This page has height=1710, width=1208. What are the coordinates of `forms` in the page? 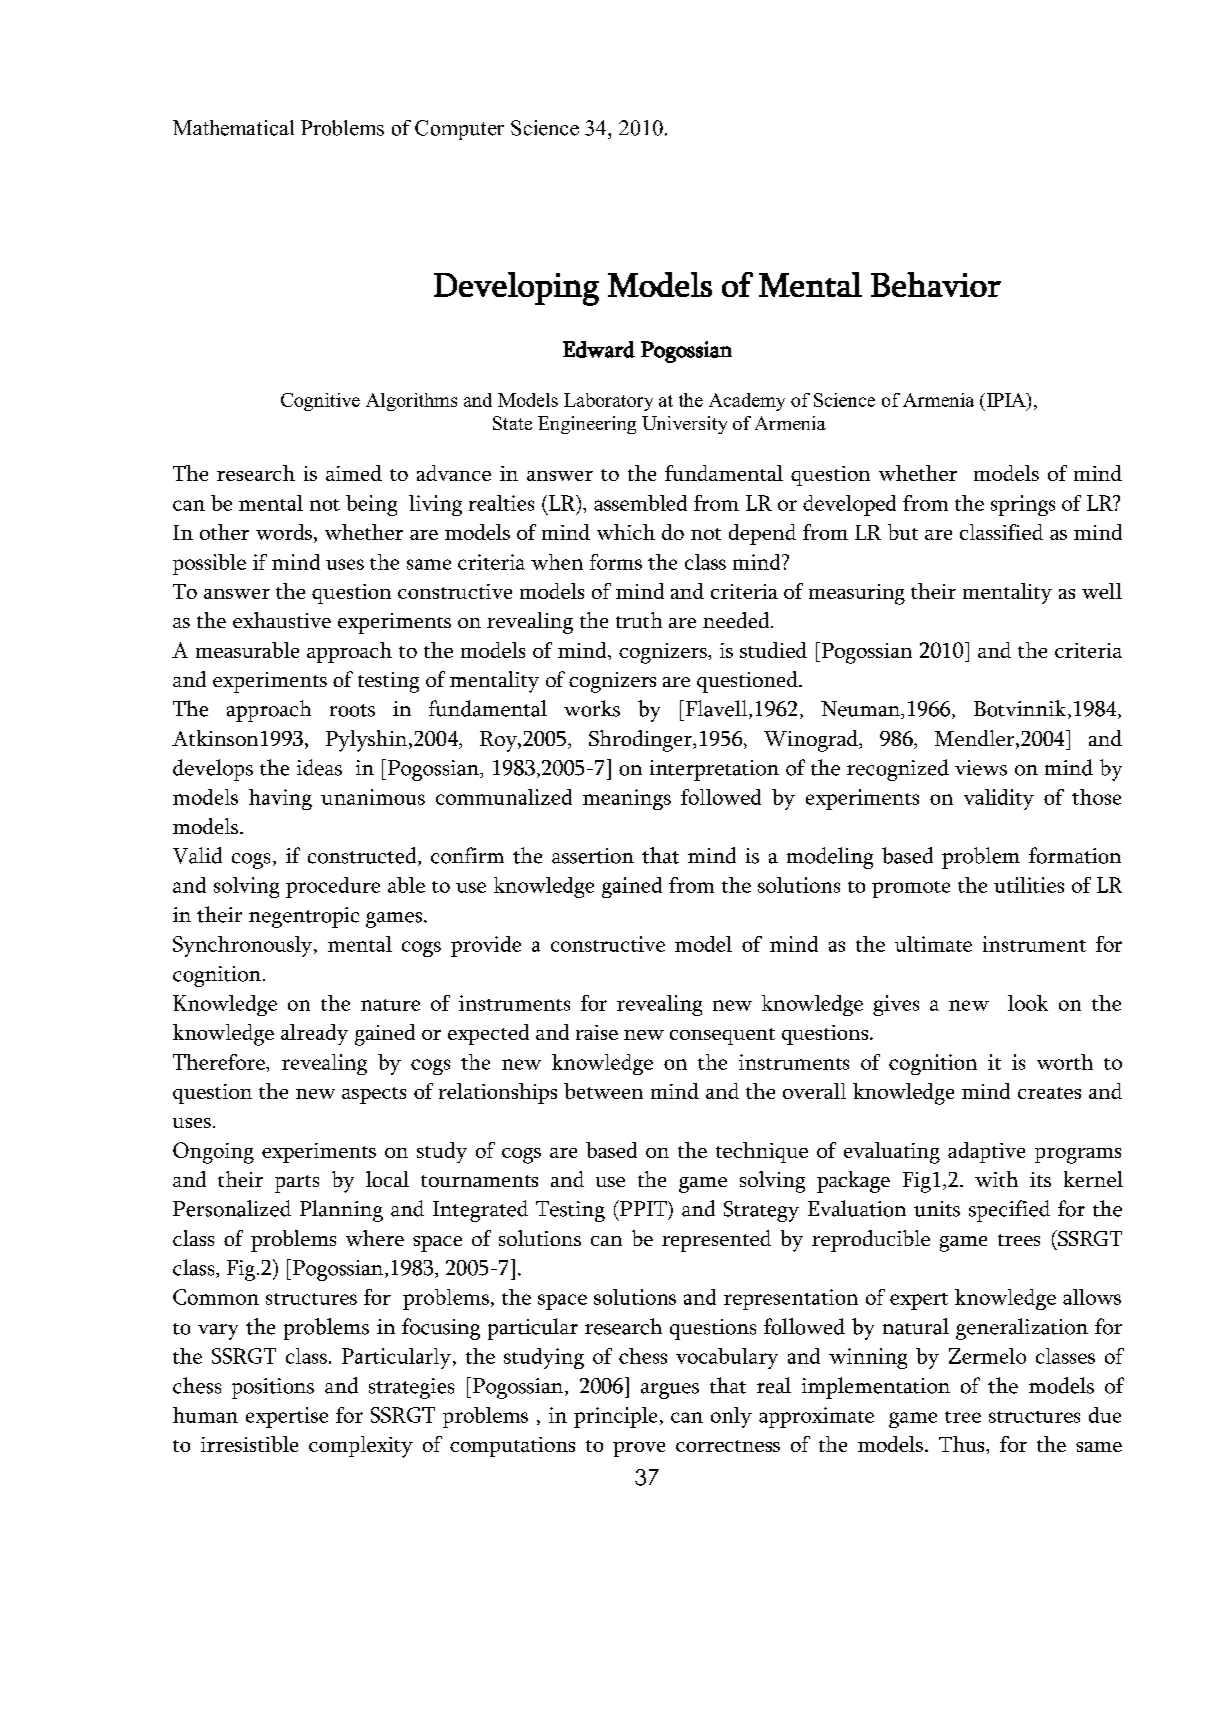 It's located at (616, 562).
